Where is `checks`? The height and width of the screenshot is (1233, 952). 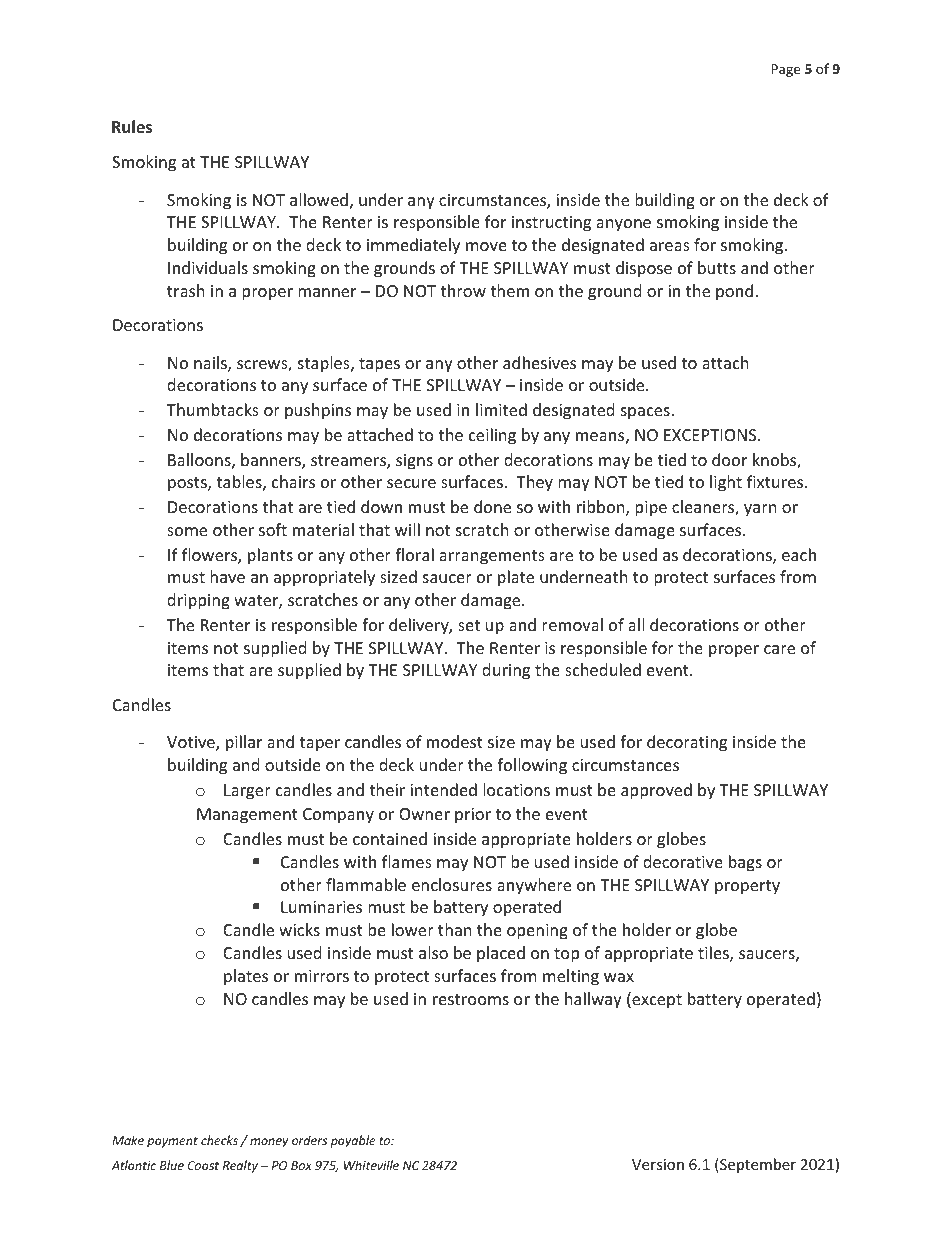 checks is located at coordinates (221, 1141).
